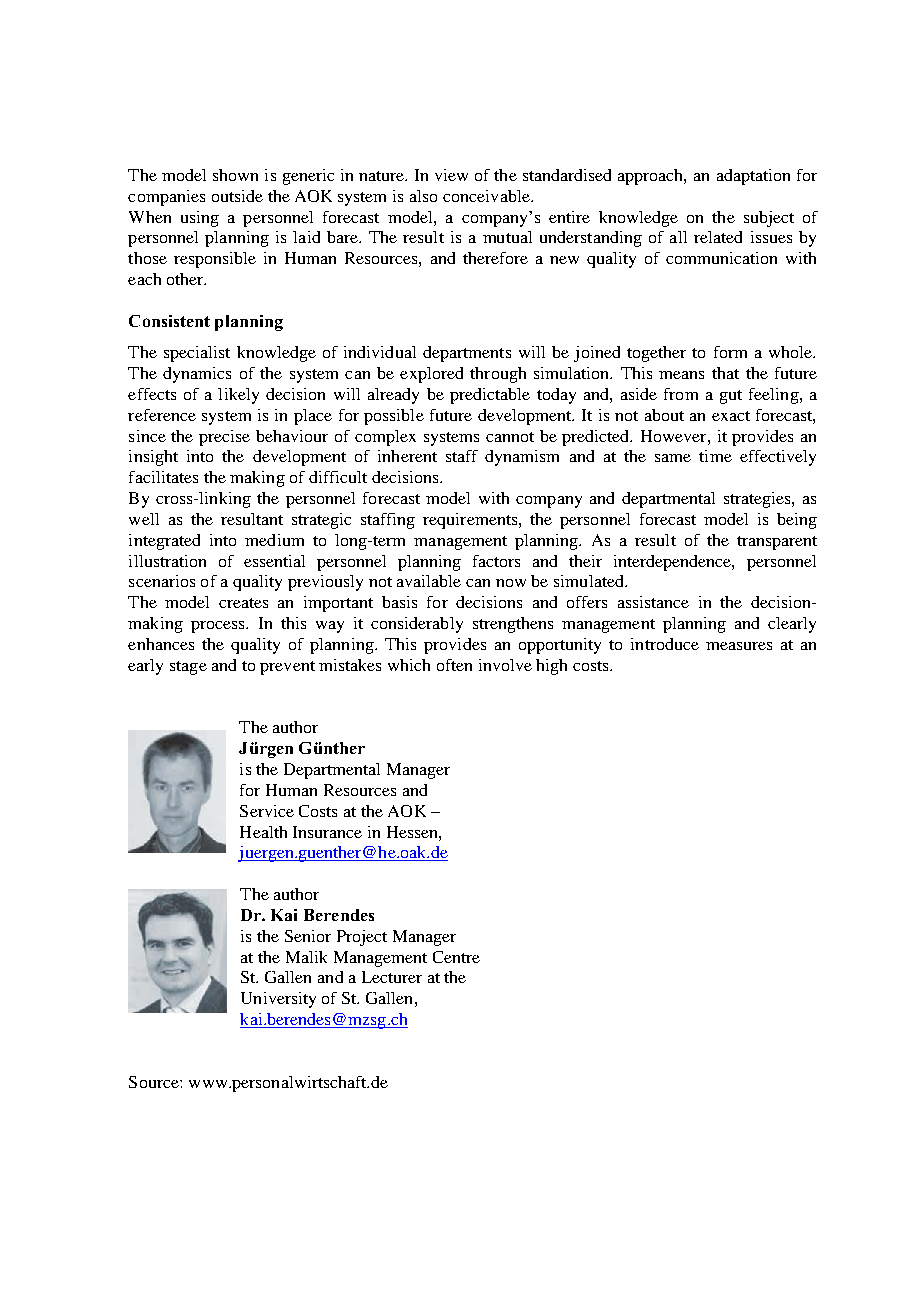 The height and width of the document is (1308, 924). Describe the element at coordinates (237, 196) in the document. I see `outside` at that location.
